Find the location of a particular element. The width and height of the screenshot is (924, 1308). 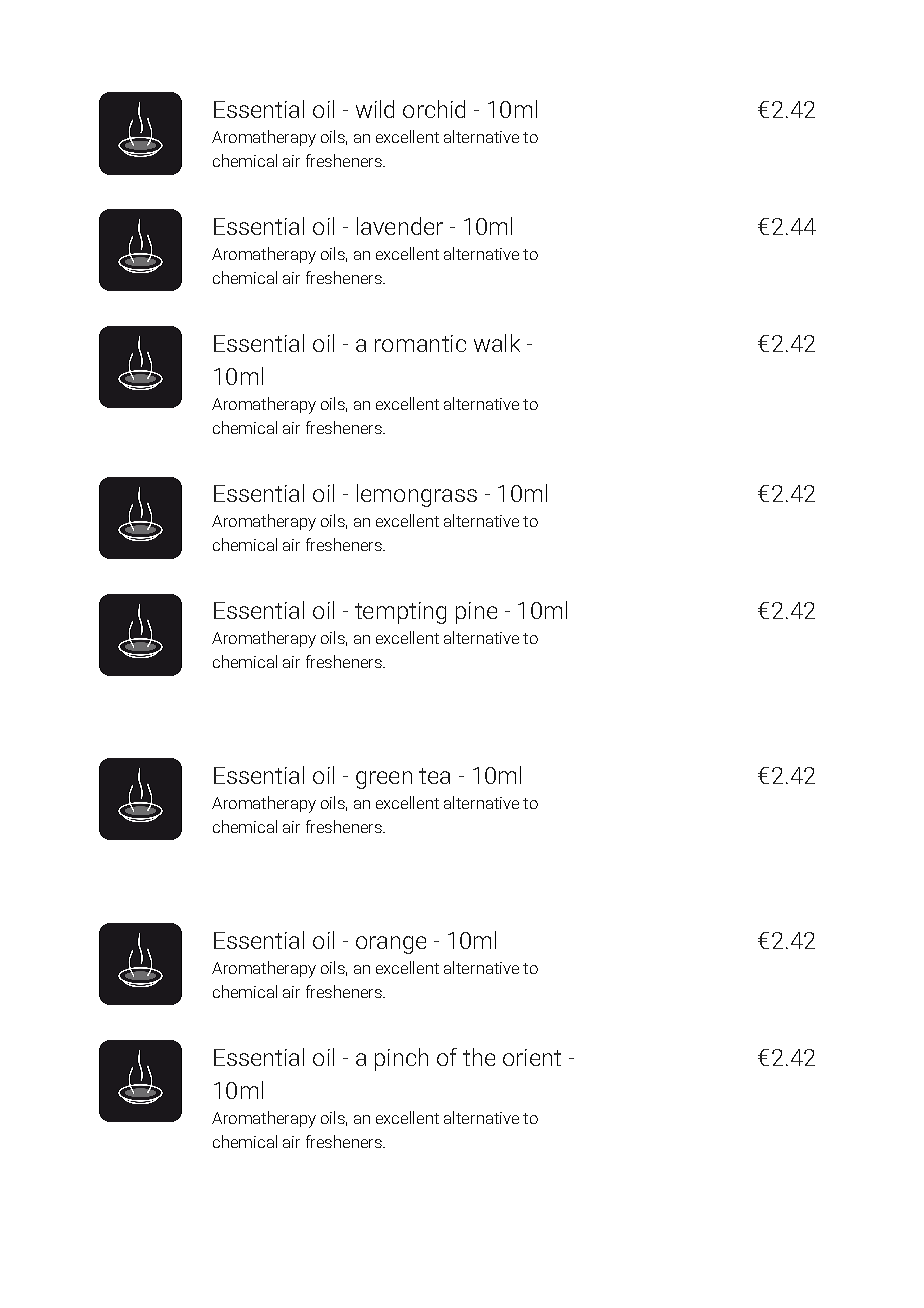

walk is located at coordinates (497, 343).
